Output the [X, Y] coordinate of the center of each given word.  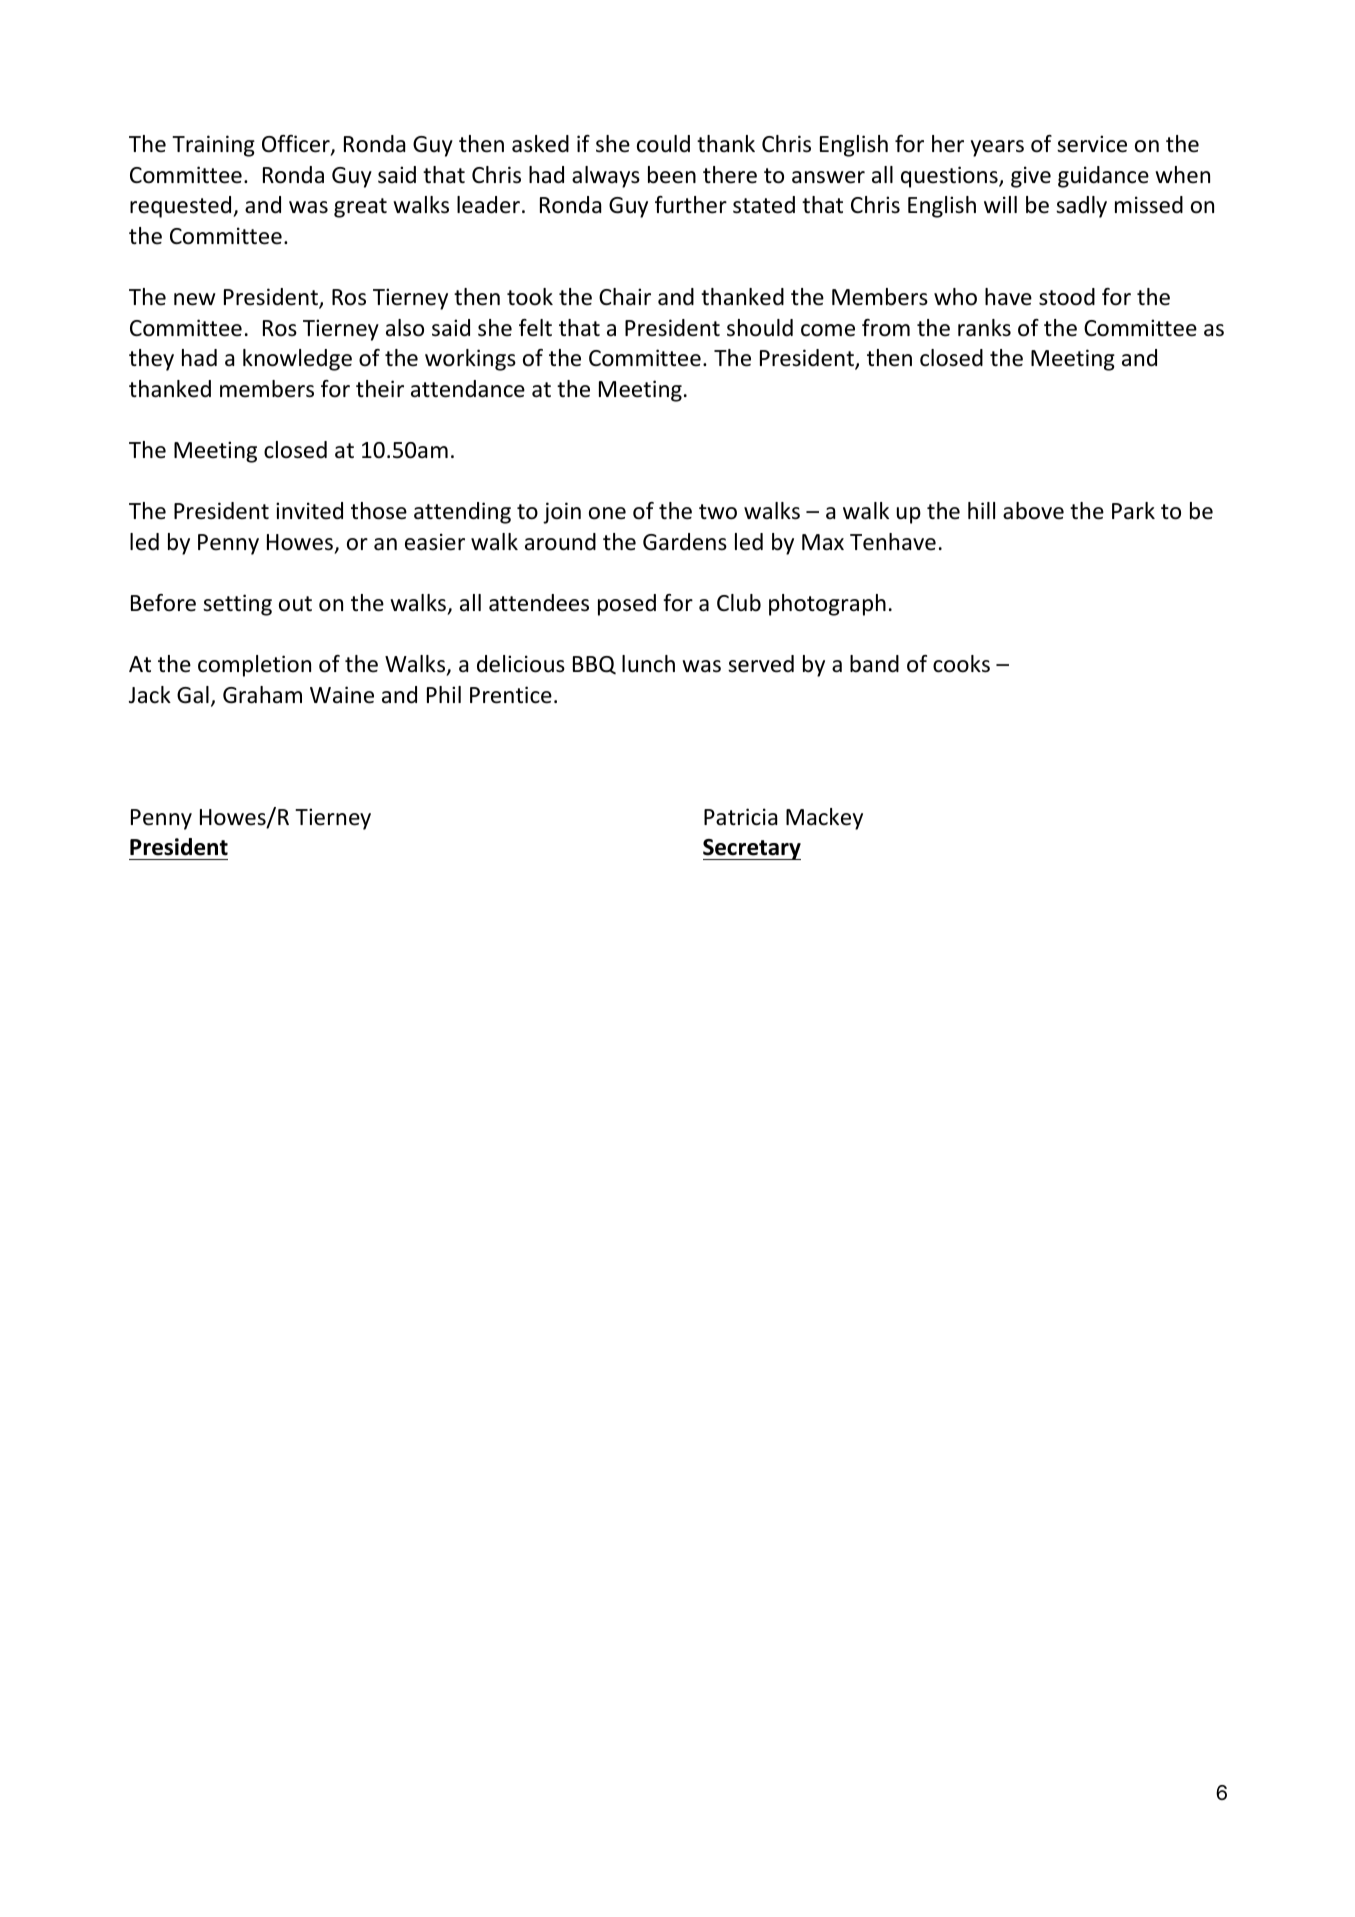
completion [254, 666]
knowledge [297, 360]
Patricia [740, 817]
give [1031, 177]
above [1033, 511]
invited [309, 511]
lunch [648, 664]
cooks [961, 664]
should [760, 328]
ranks [984, 328]
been [672, 175]
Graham [262, 695]
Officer [297, 145]
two [718, 512]
